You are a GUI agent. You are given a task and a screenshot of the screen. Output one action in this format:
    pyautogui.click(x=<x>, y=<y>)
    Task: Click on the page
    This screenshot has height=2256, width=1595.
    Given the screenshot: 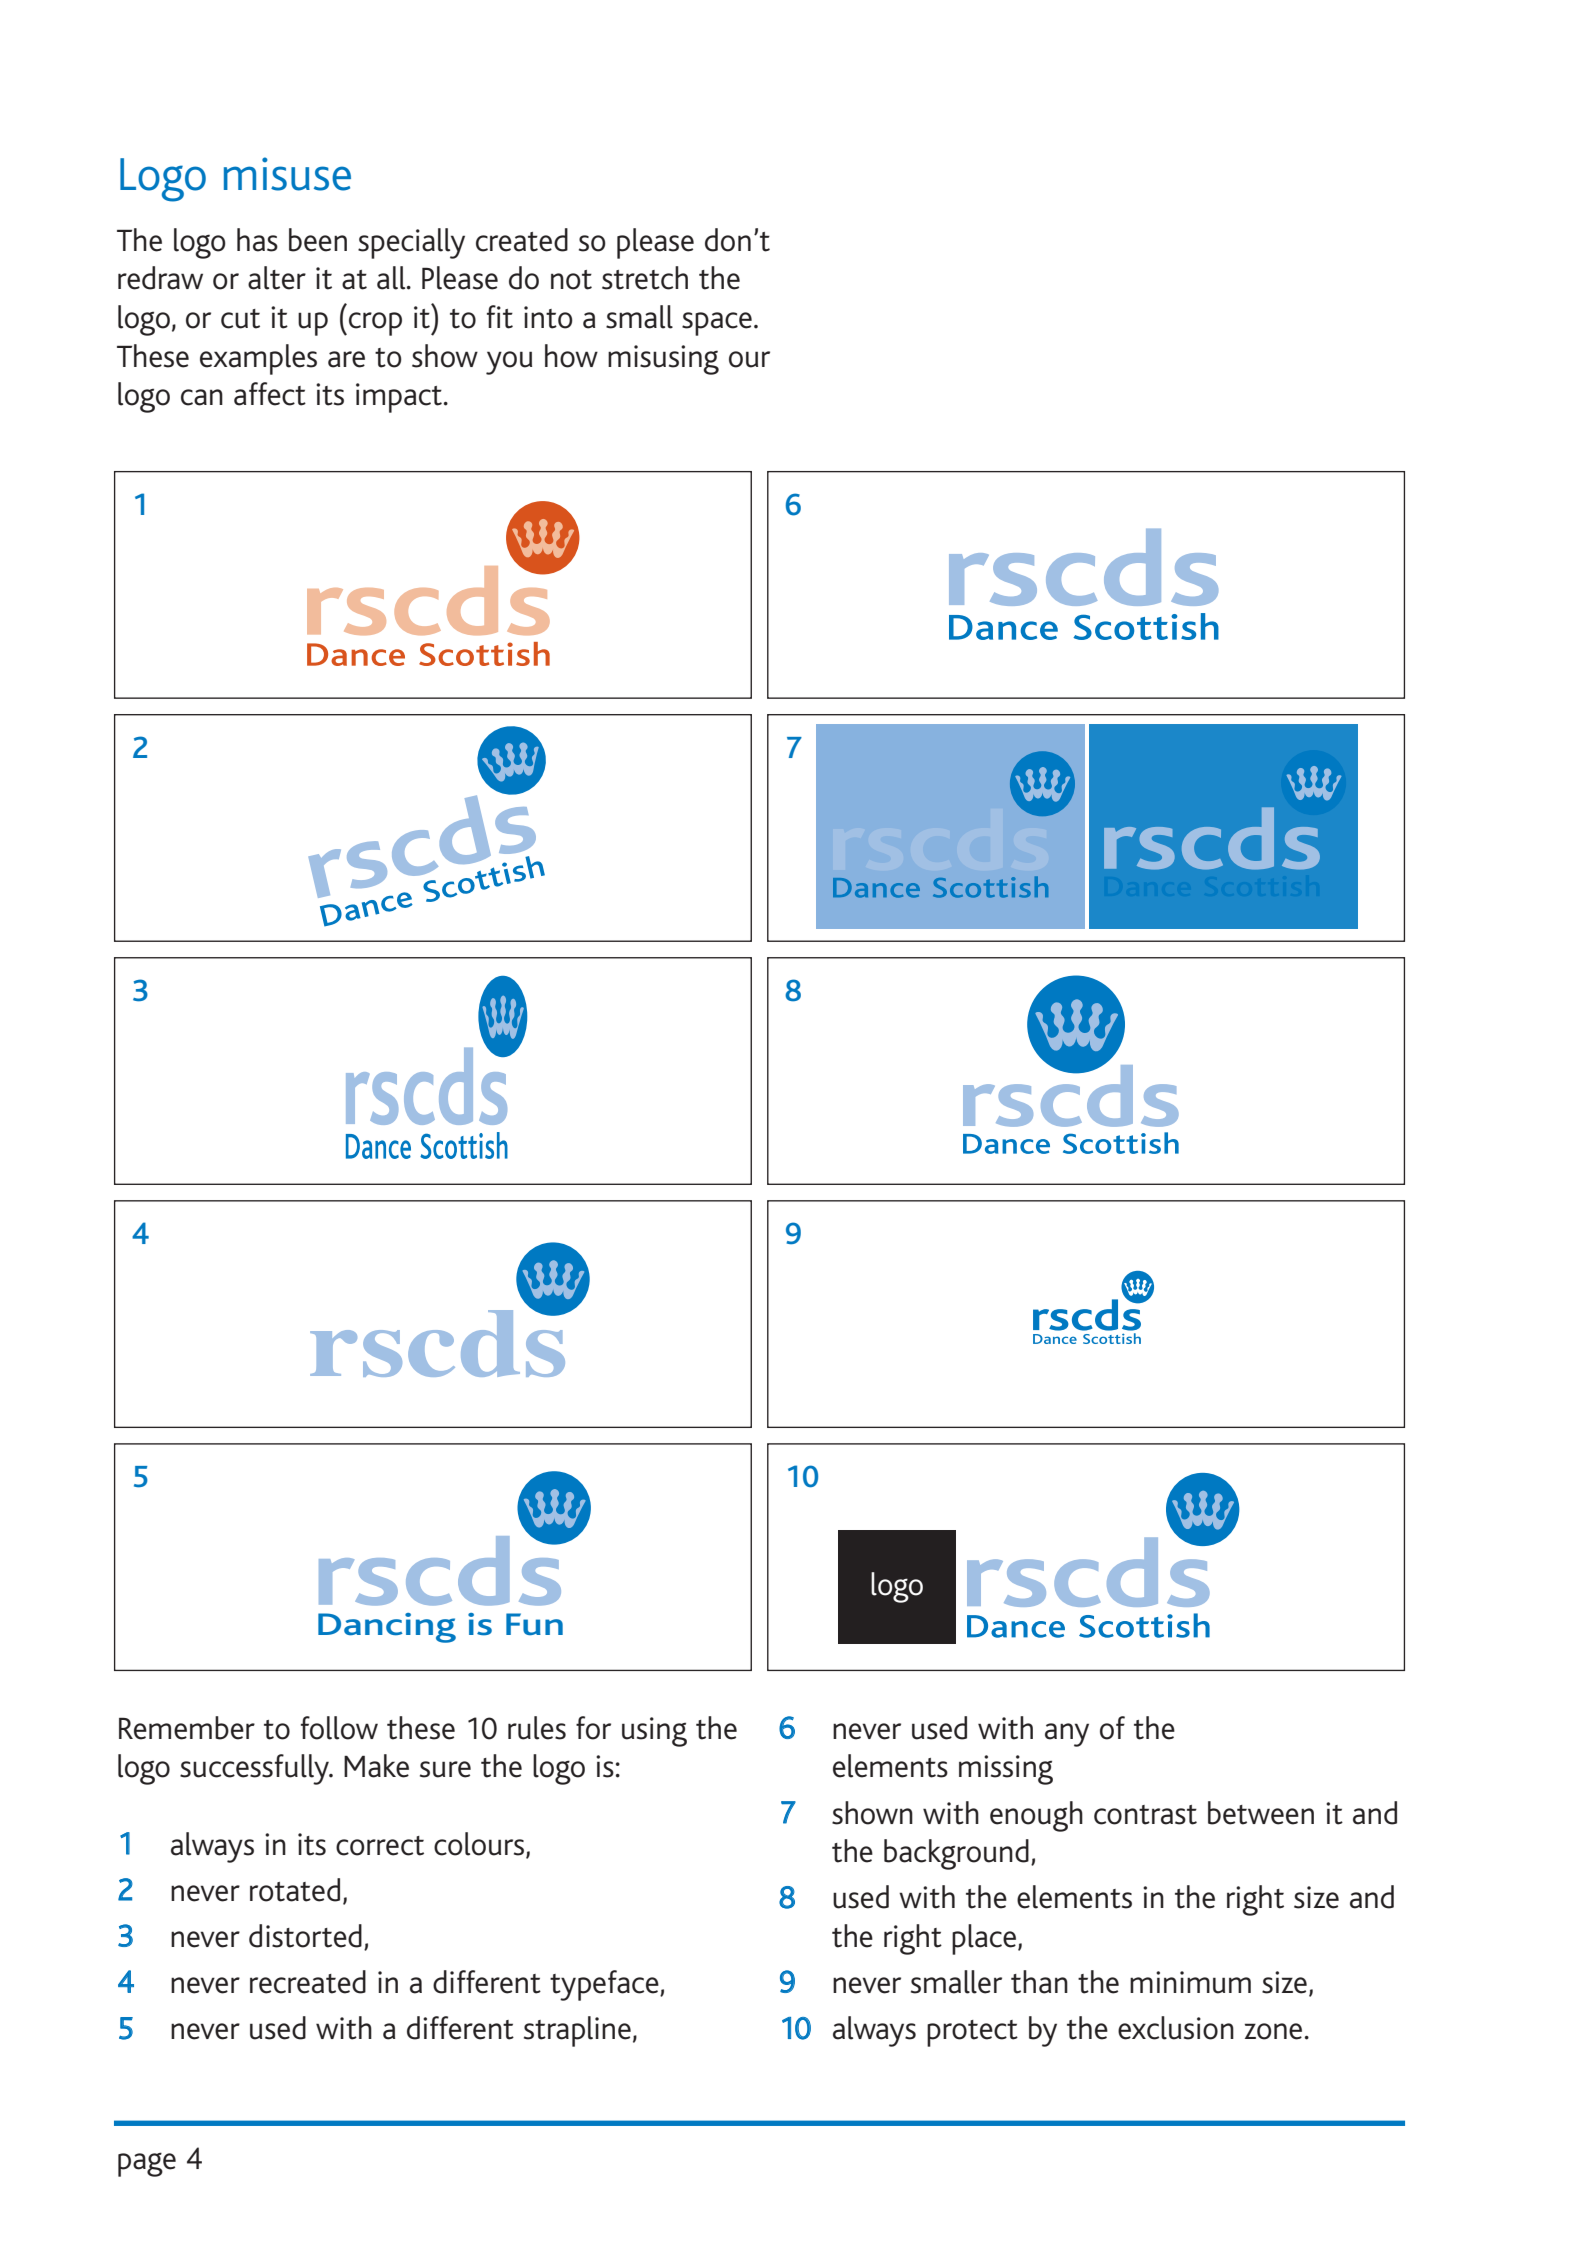 What is the action you would take?
    pyautogui.click(x=147, y=2164)
